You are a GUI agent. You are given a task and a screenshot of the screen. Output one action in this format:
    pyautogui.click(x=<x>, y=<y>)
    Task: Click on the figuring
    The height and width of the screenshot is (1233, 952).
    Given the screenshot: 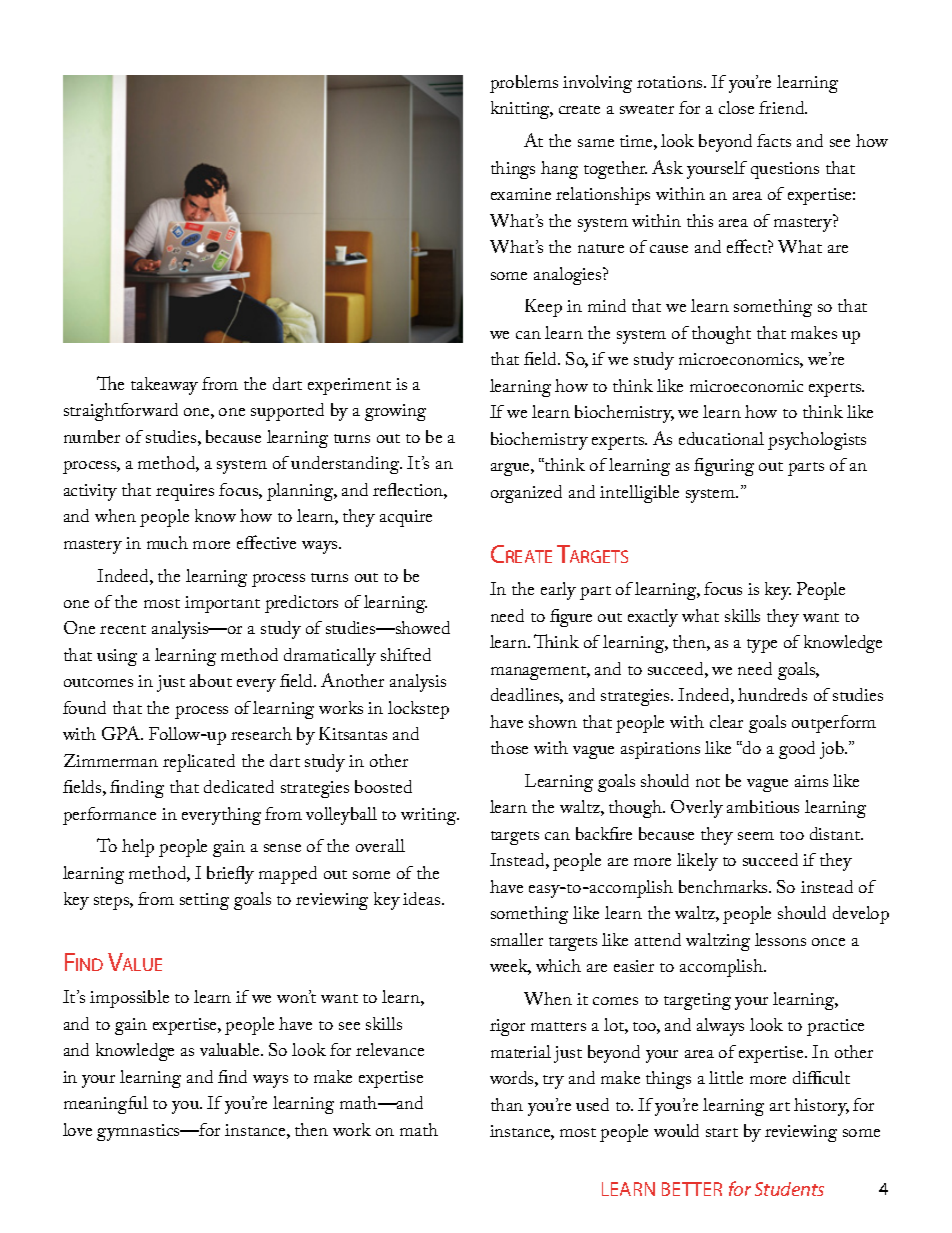 What is the action you would take?
    pyautogui.click(x=724, y=467)
